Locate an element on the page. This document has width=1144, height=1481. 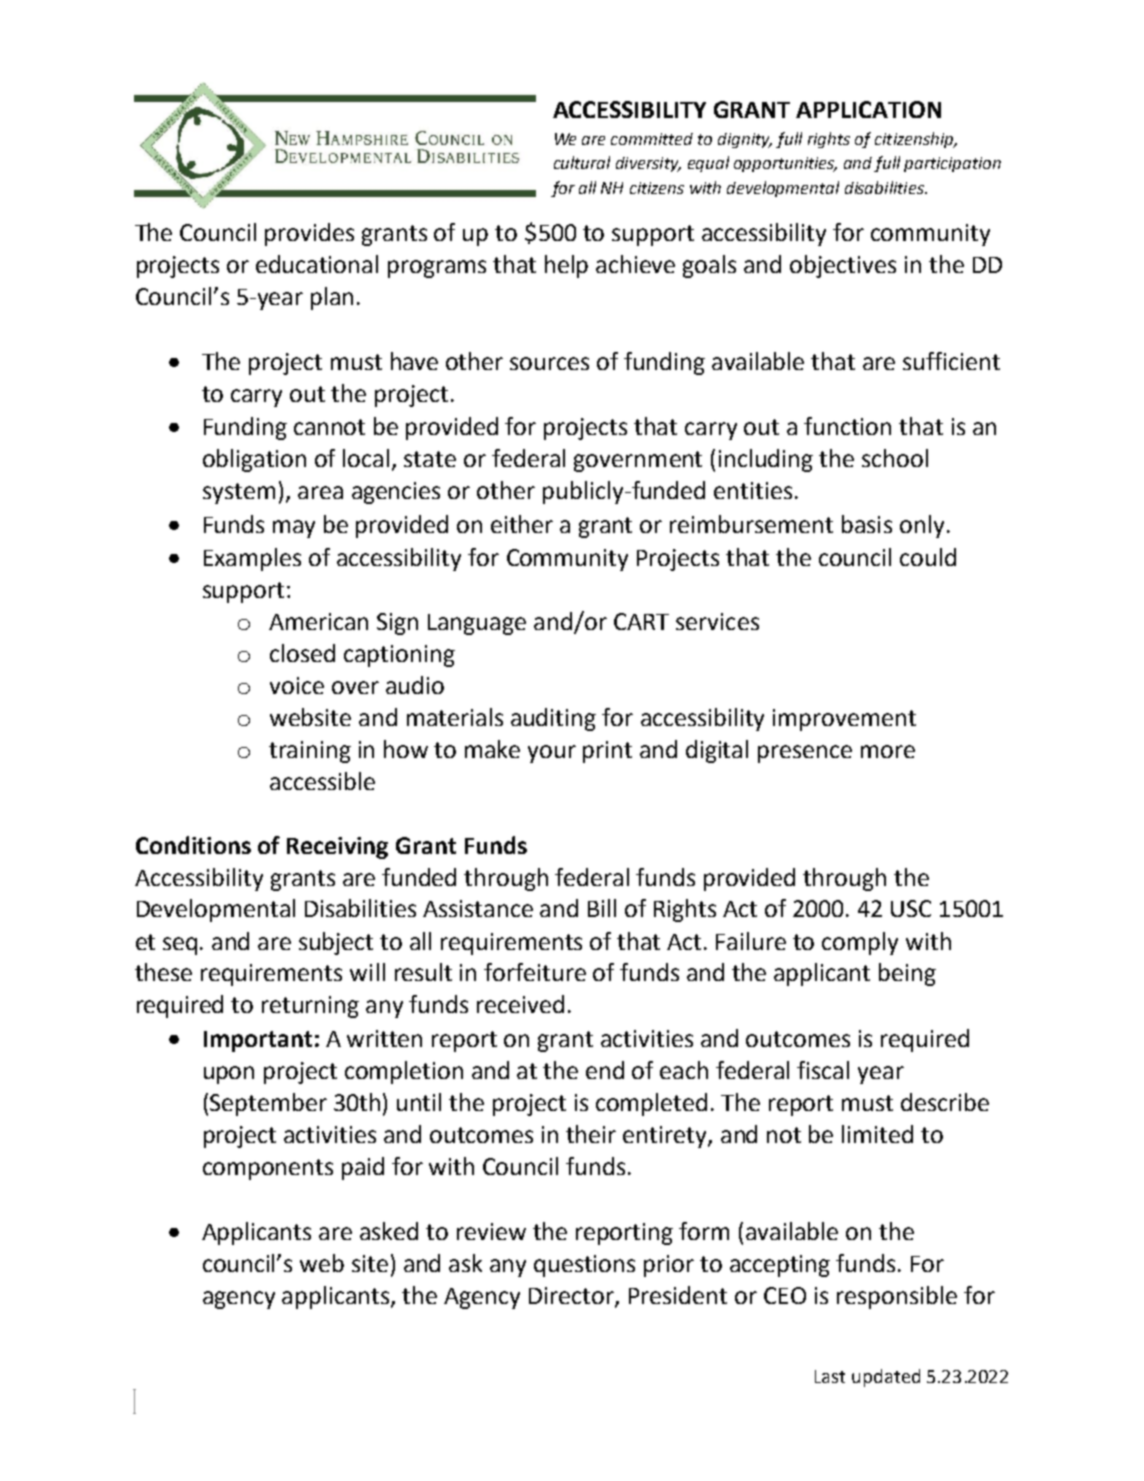
either is located at coordinates (522, 524).
